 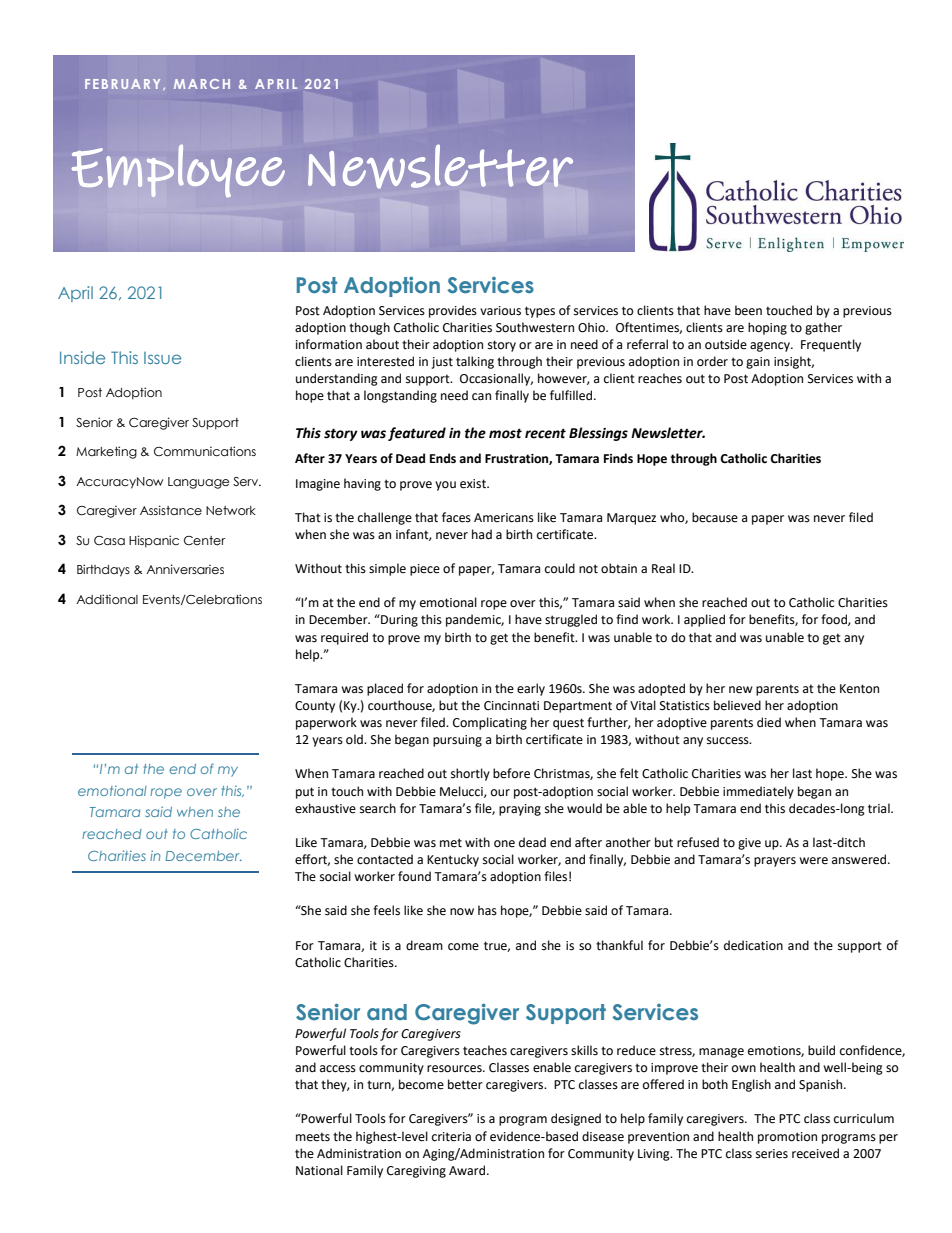 I want to click on Additional, so click(x=107, y=599).
